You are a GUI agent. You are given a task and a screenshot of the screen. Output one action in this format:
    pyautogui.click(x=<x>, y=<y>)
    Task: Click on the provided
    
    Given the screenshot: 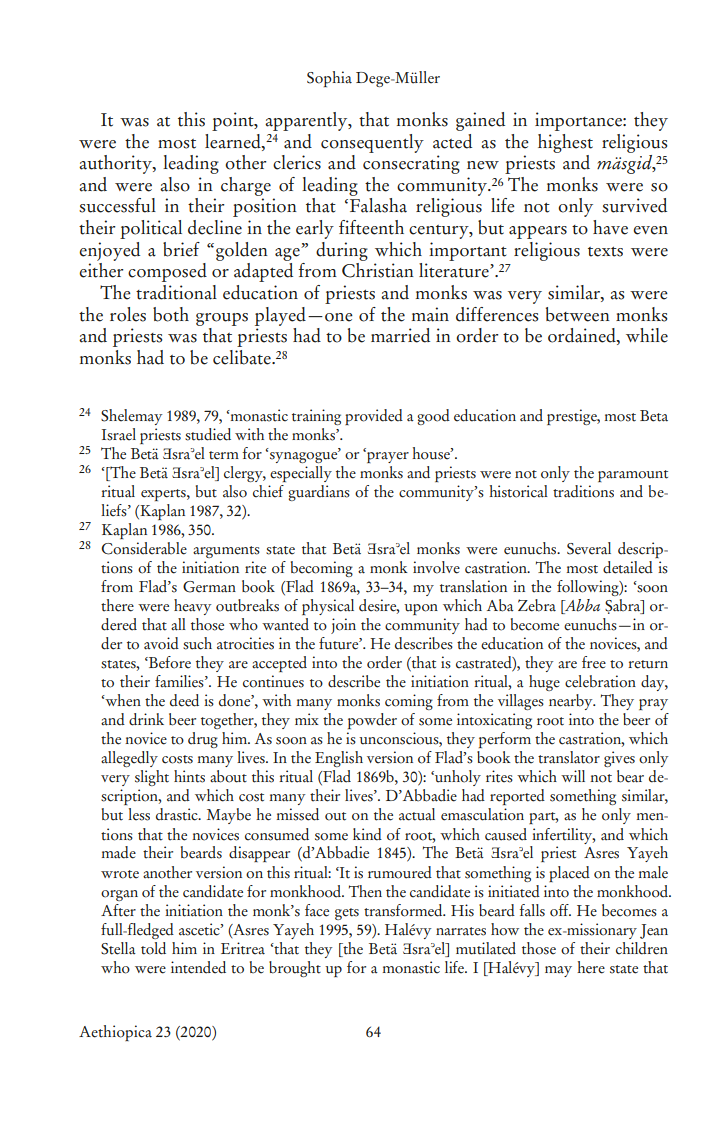 What is the action you would take?
    pyautogui.click(x=374, y=417)
